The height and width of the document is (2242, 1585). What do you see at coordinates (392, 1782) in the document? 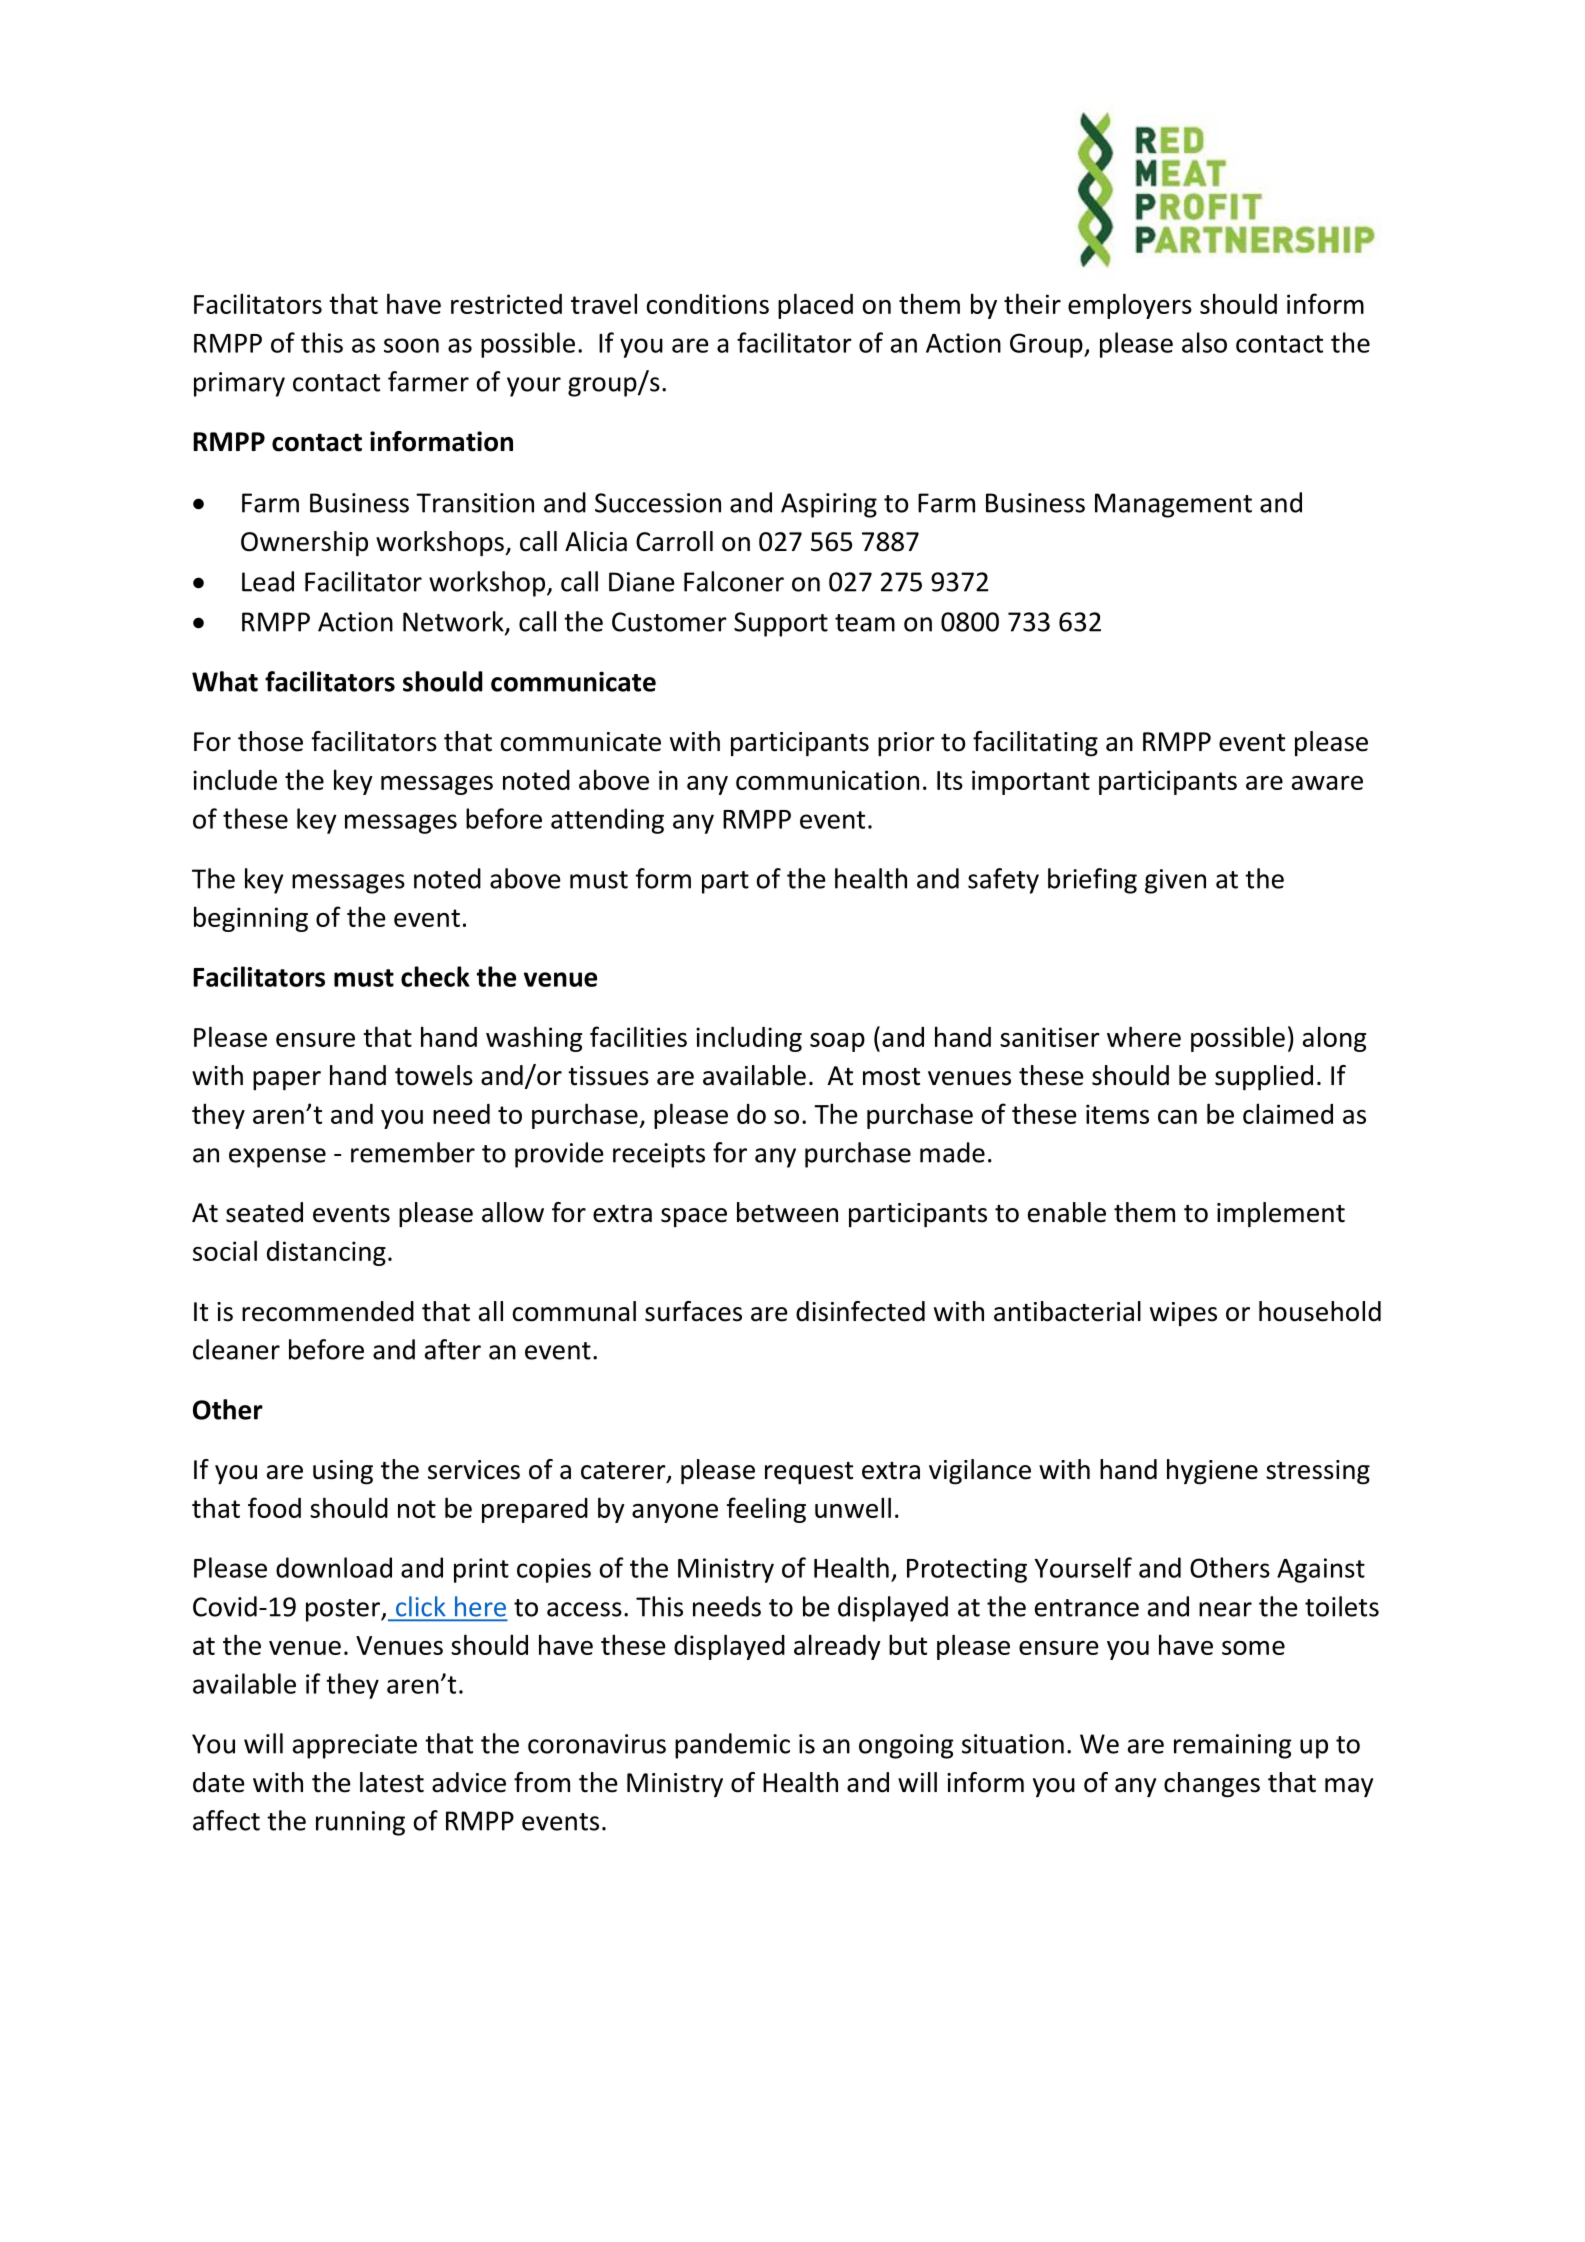
I see `latest` at bounding box center [392, 1782].
